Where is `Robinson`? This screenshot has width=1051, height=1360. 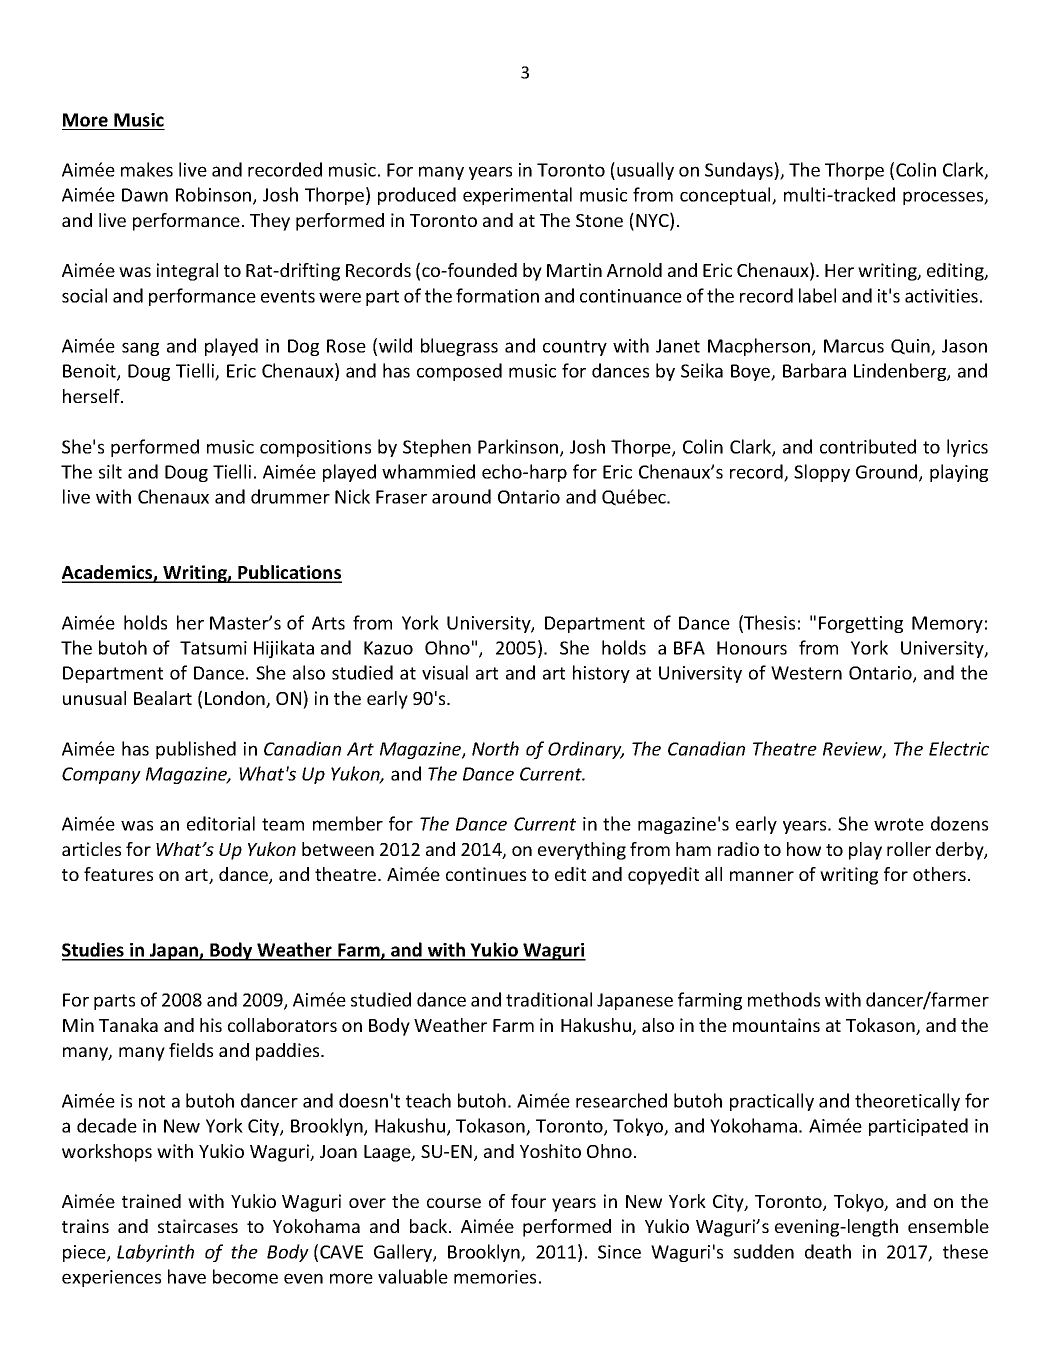
Robinson is located at coordinates (215, 196).
